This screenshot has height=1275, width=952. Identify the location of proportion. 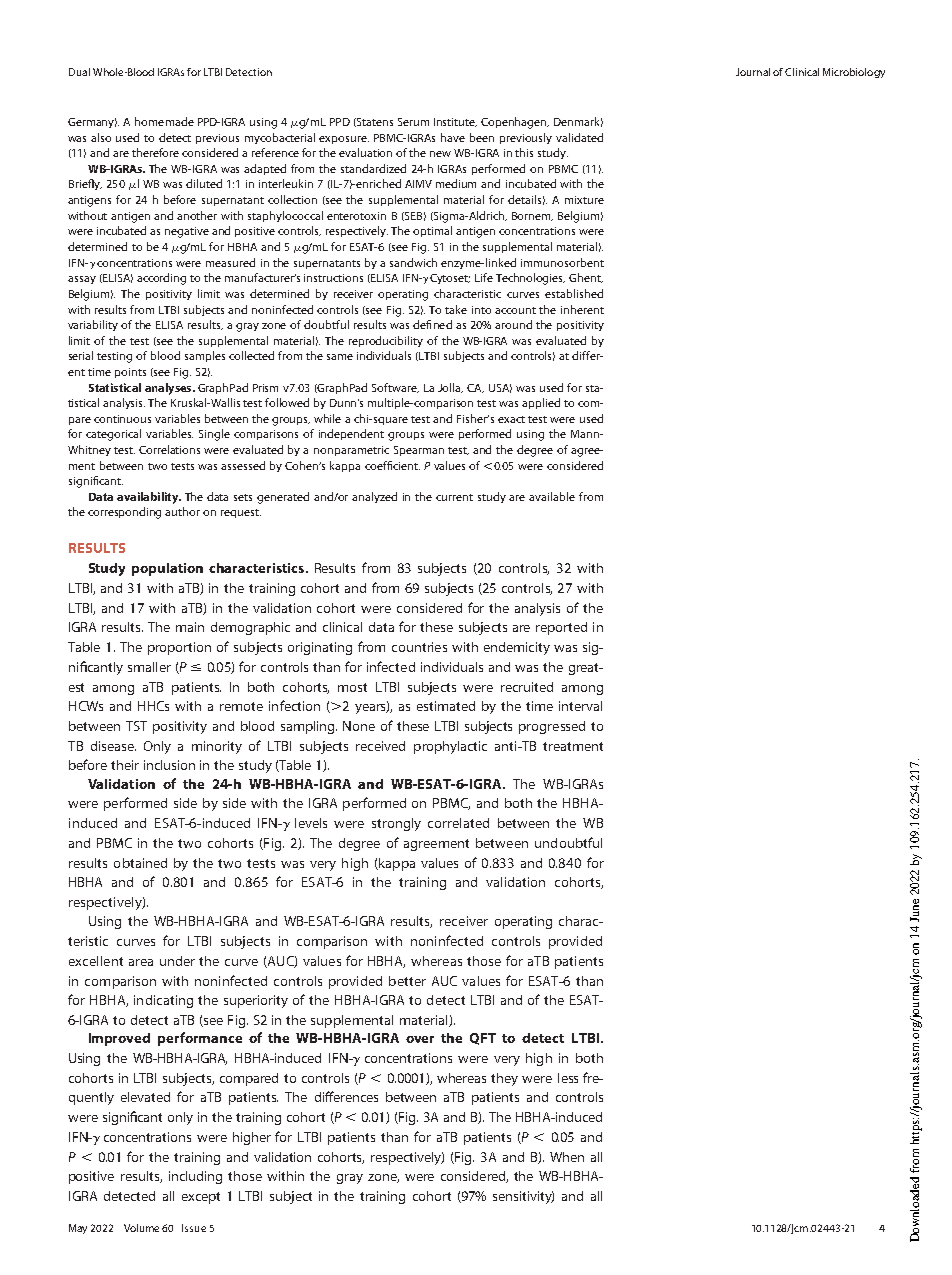
(179, 648).
